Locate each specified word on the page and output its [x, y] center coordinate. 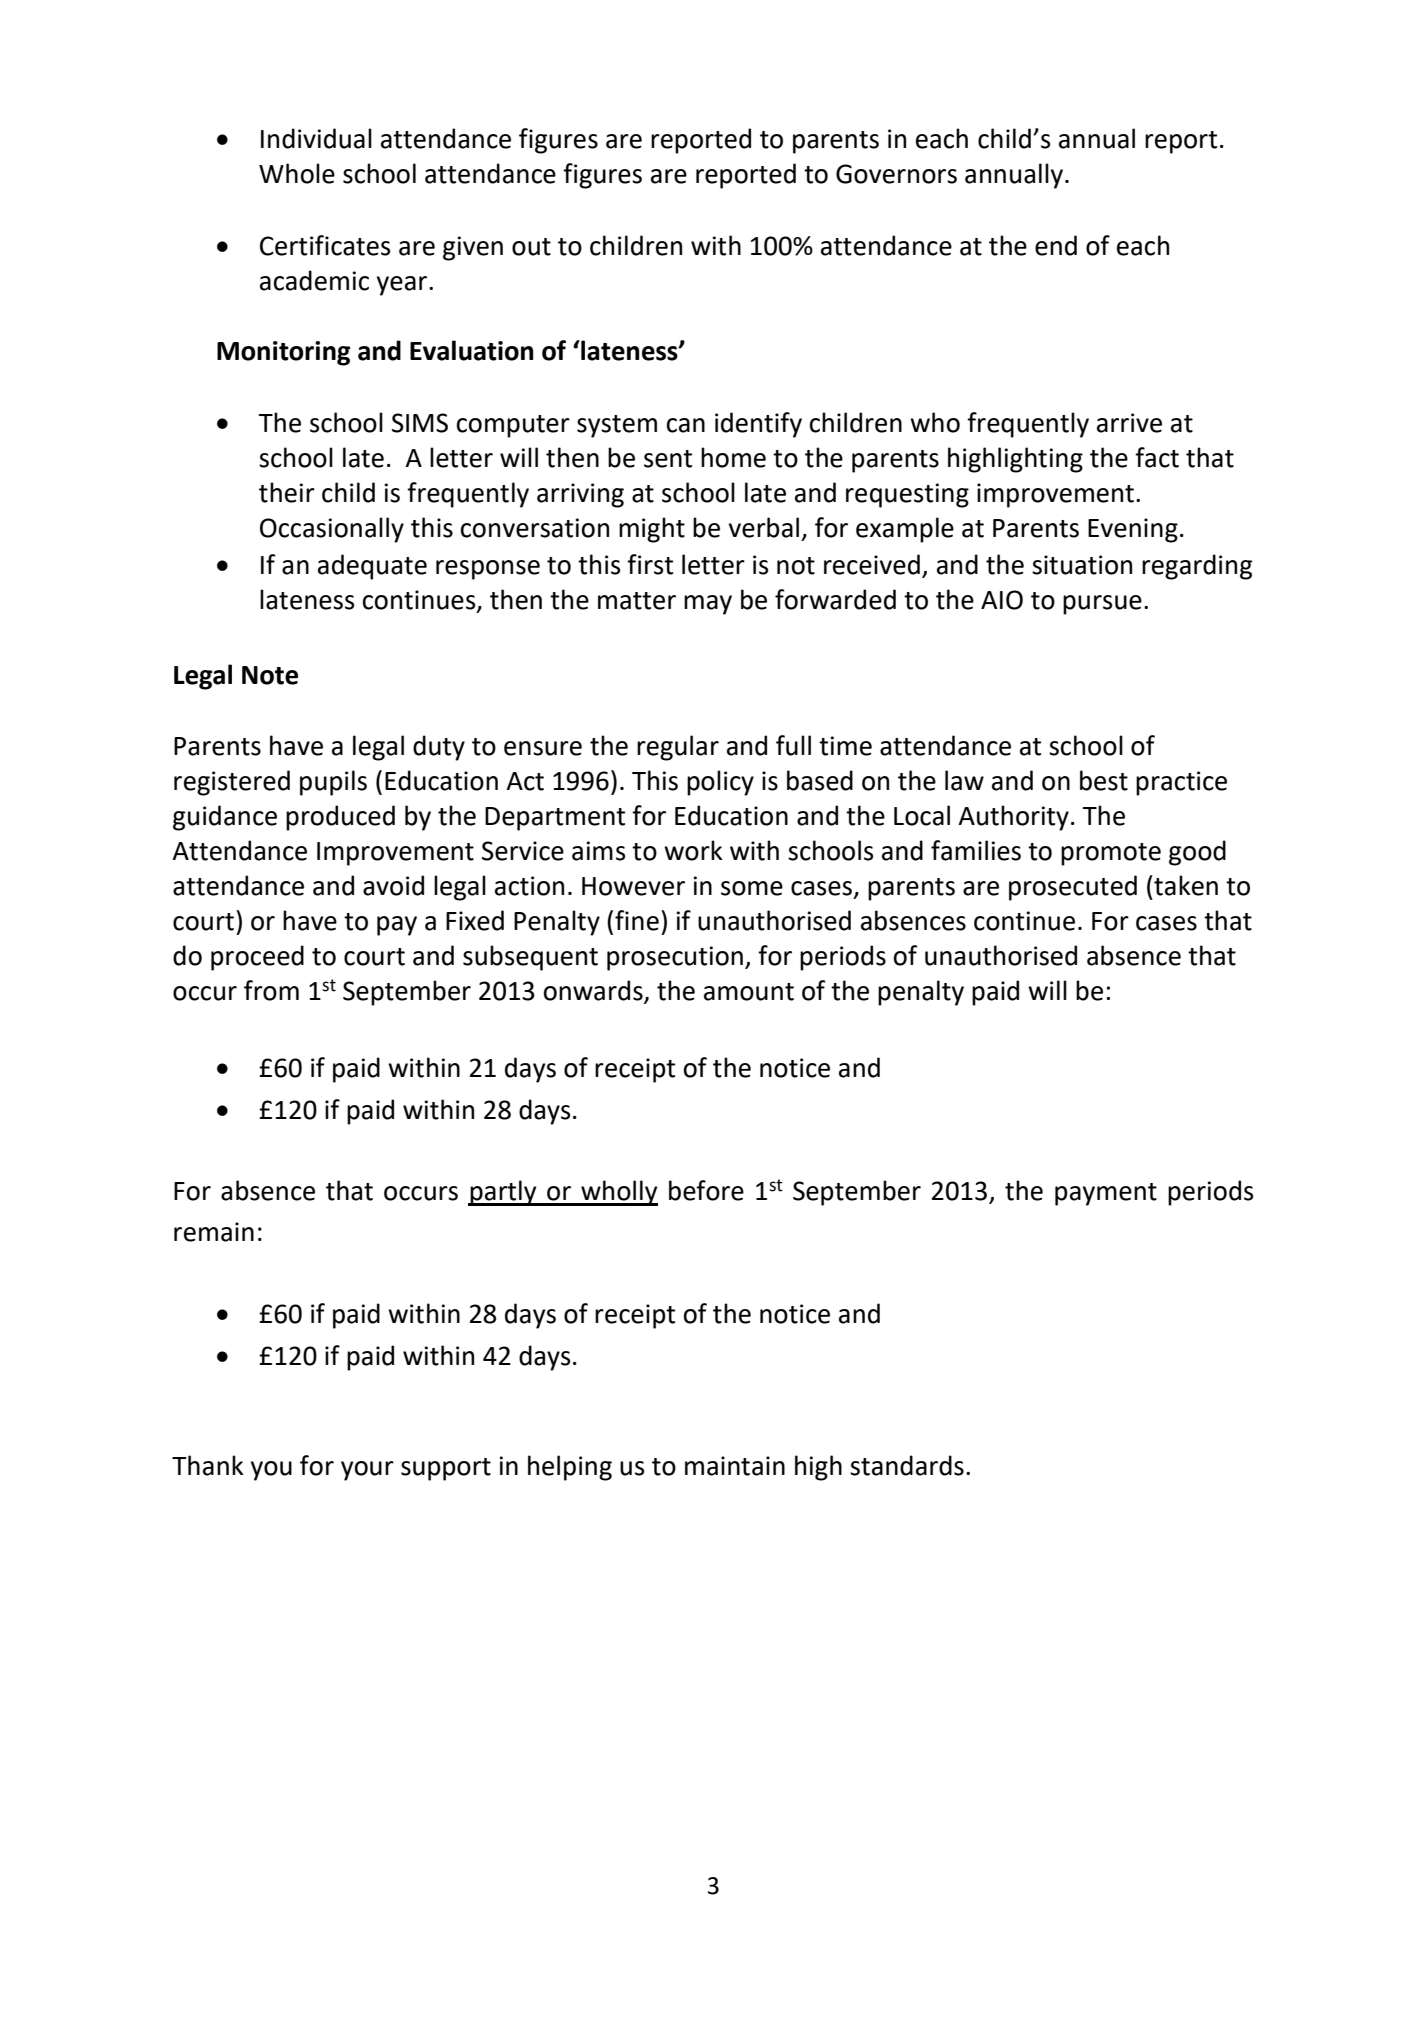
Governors [896, 174]
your [367, 1471]
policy [720, 783]
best [1104, 780]
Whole [297, 173]
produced [340, 818]
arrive [1129, 423]
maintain [735, 1466]
